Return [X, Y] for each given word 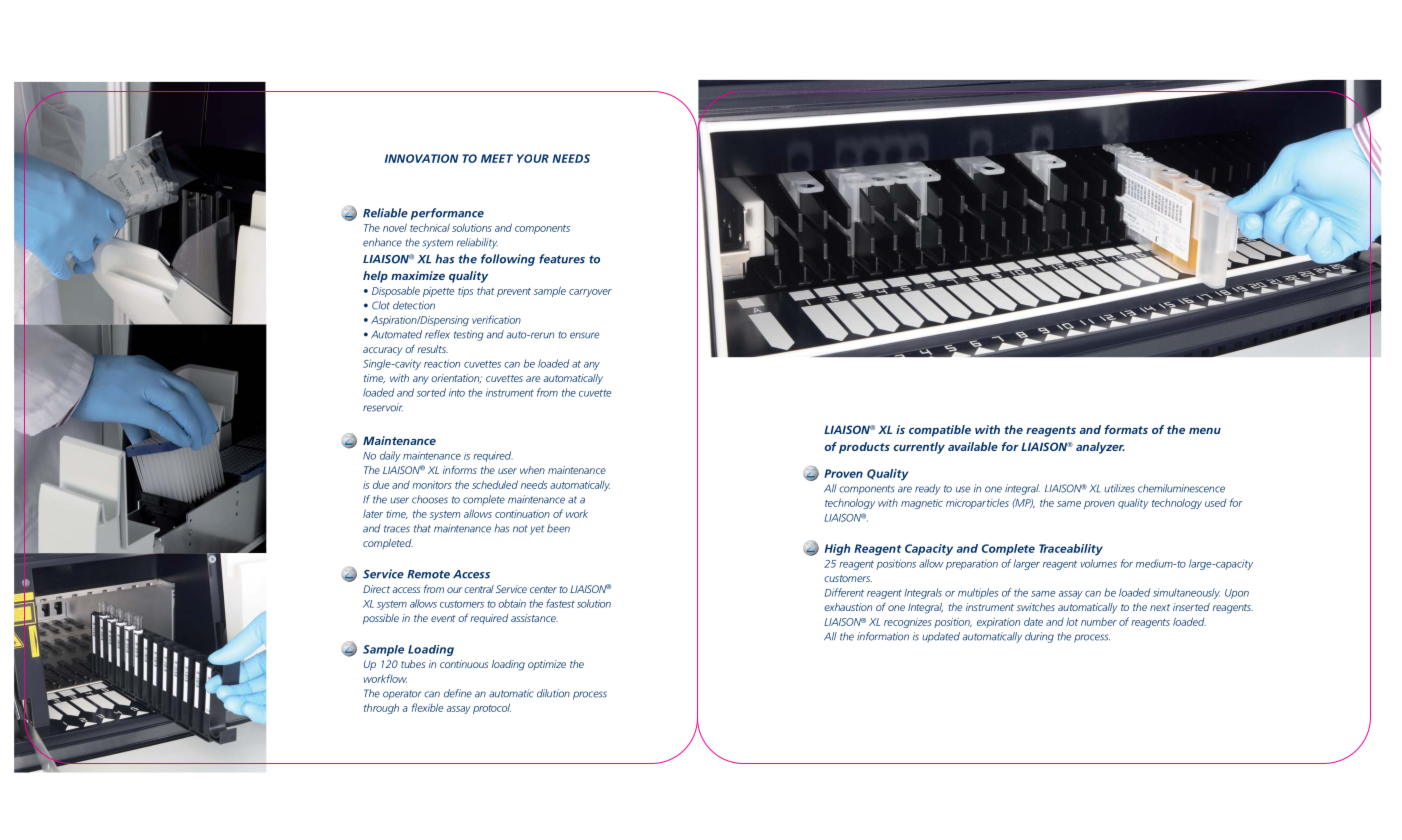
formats [1126, 429]
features [562, 259]
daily [390, 456]
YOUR [533, 158]
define [458, 693]
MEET [497, 158]
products [864, 448]
